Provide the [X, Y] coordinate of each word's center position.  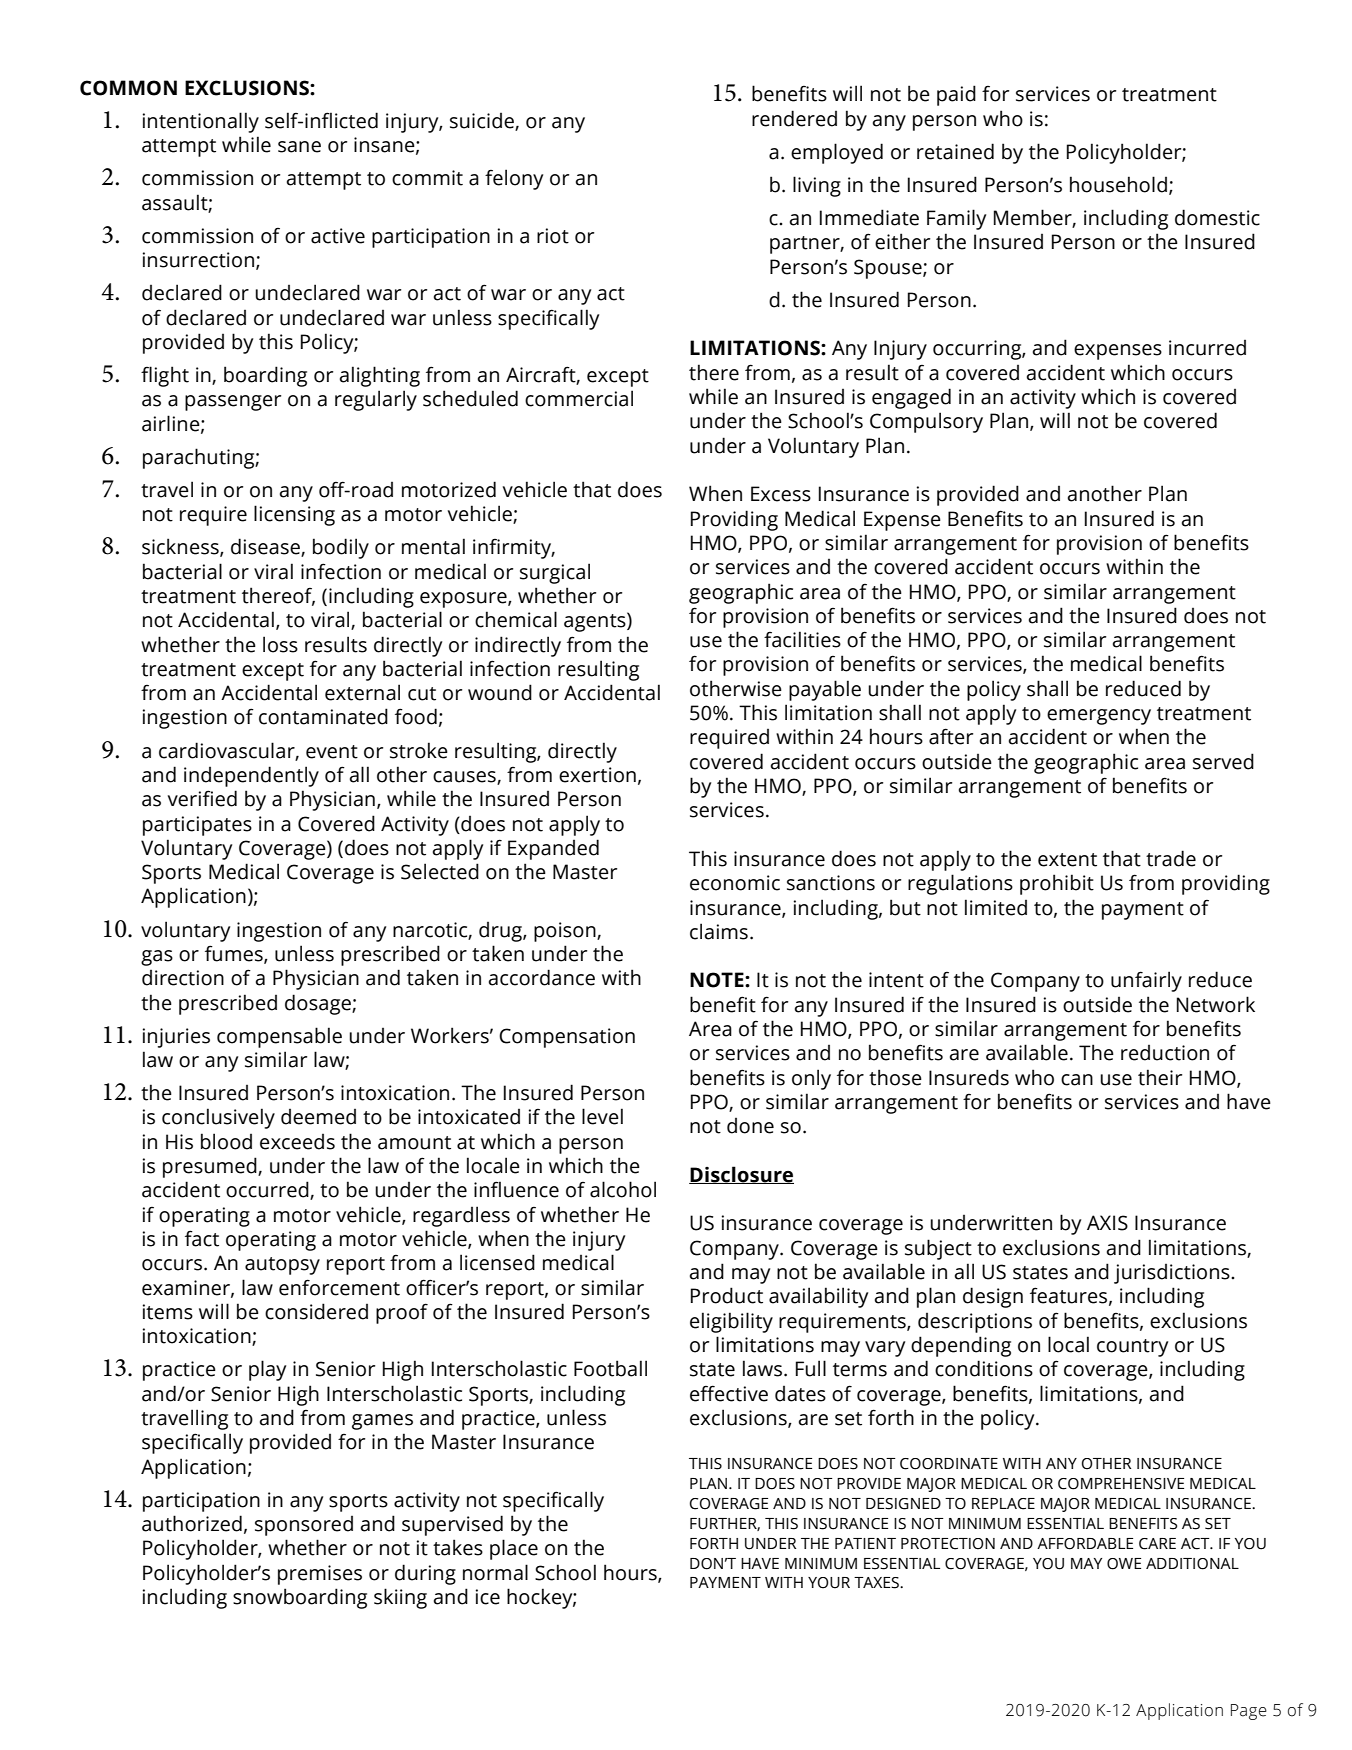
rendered [794, 118]
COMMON [128, 88]
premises [320, 1575]
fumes [235, 954]
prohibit [1057, 884]
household [1118, 184]
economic [735, 883]
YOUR [829, 1583]
